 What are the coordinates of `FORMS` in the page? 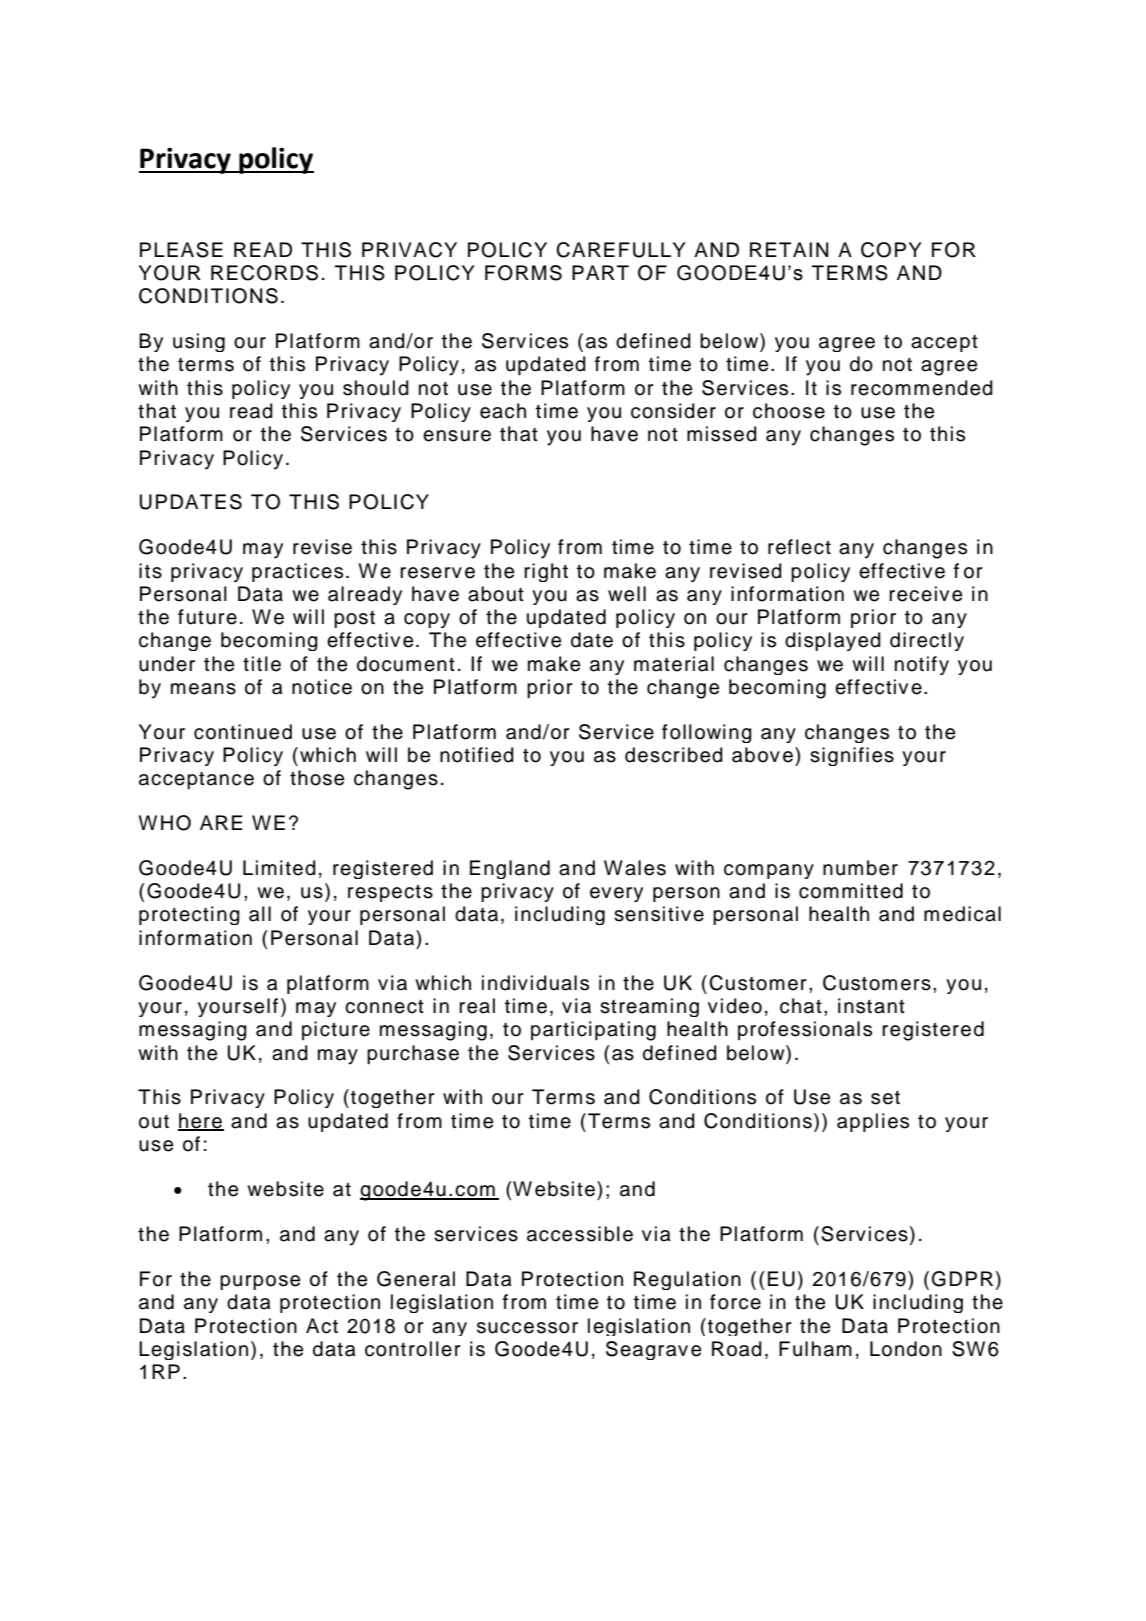 It's located at (523, 273).
